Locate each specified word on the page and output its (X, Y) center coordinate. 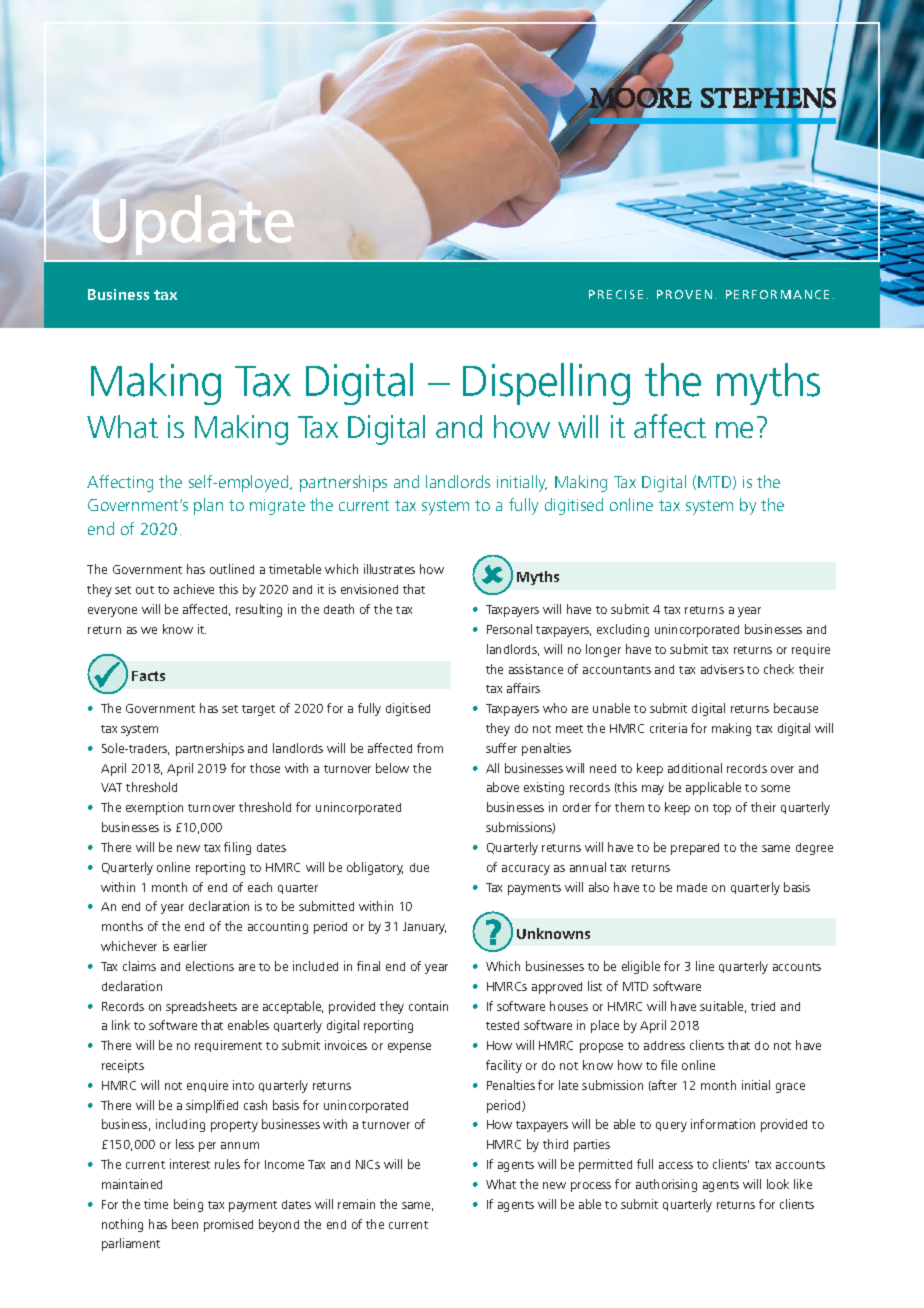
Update (193, 225)
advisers (722, 669)
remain (356, 1204)
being (188, 1205)
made (692, 887)
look (778, 1184)
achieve (194, 589)
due (419, 867)
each (260, 887)
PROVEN (684, 294)
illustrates (389, 569)
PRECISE (616, 294)
